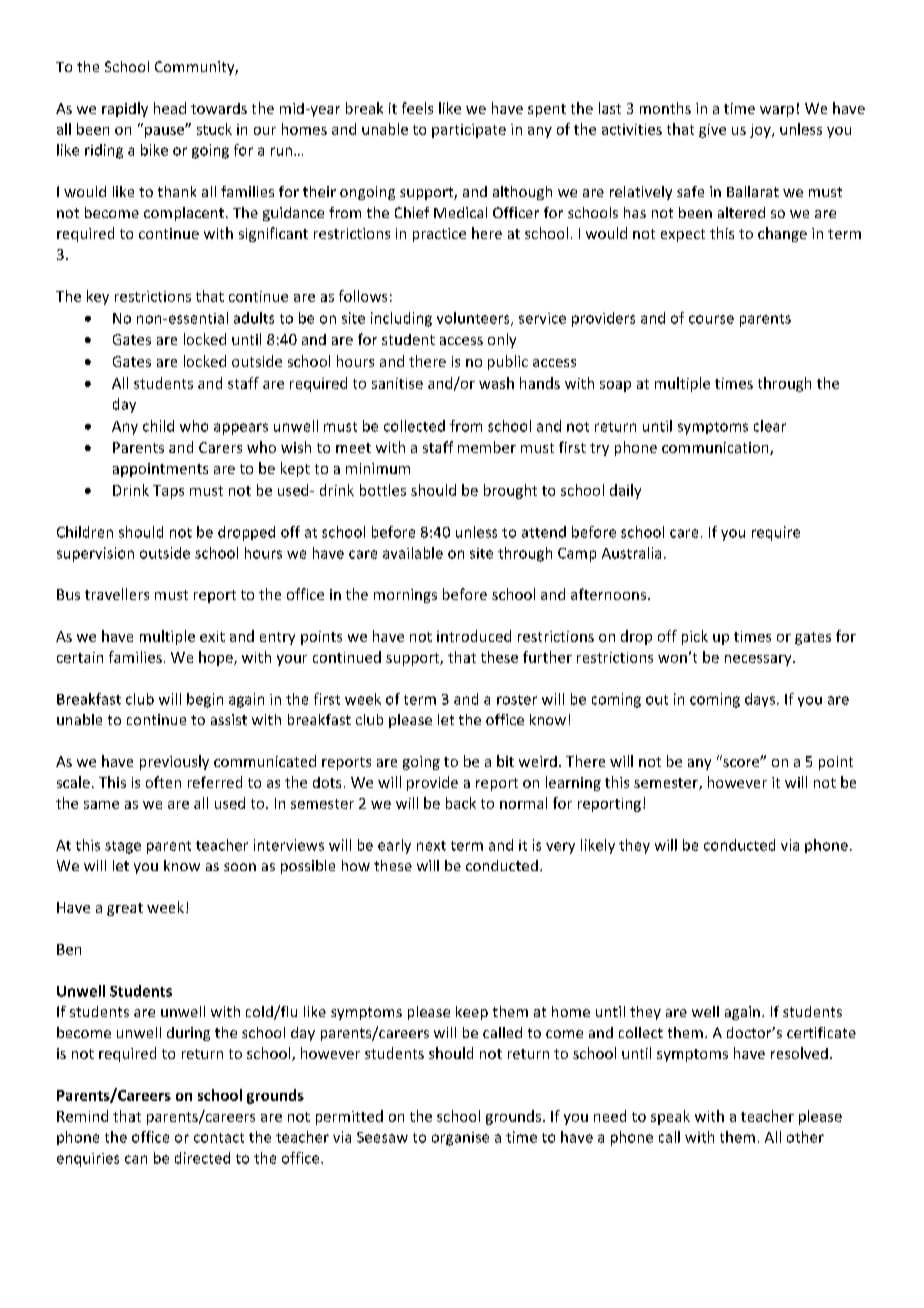 This page has height=1308, width=924. I want to click on Australia, so click(631, 553).
